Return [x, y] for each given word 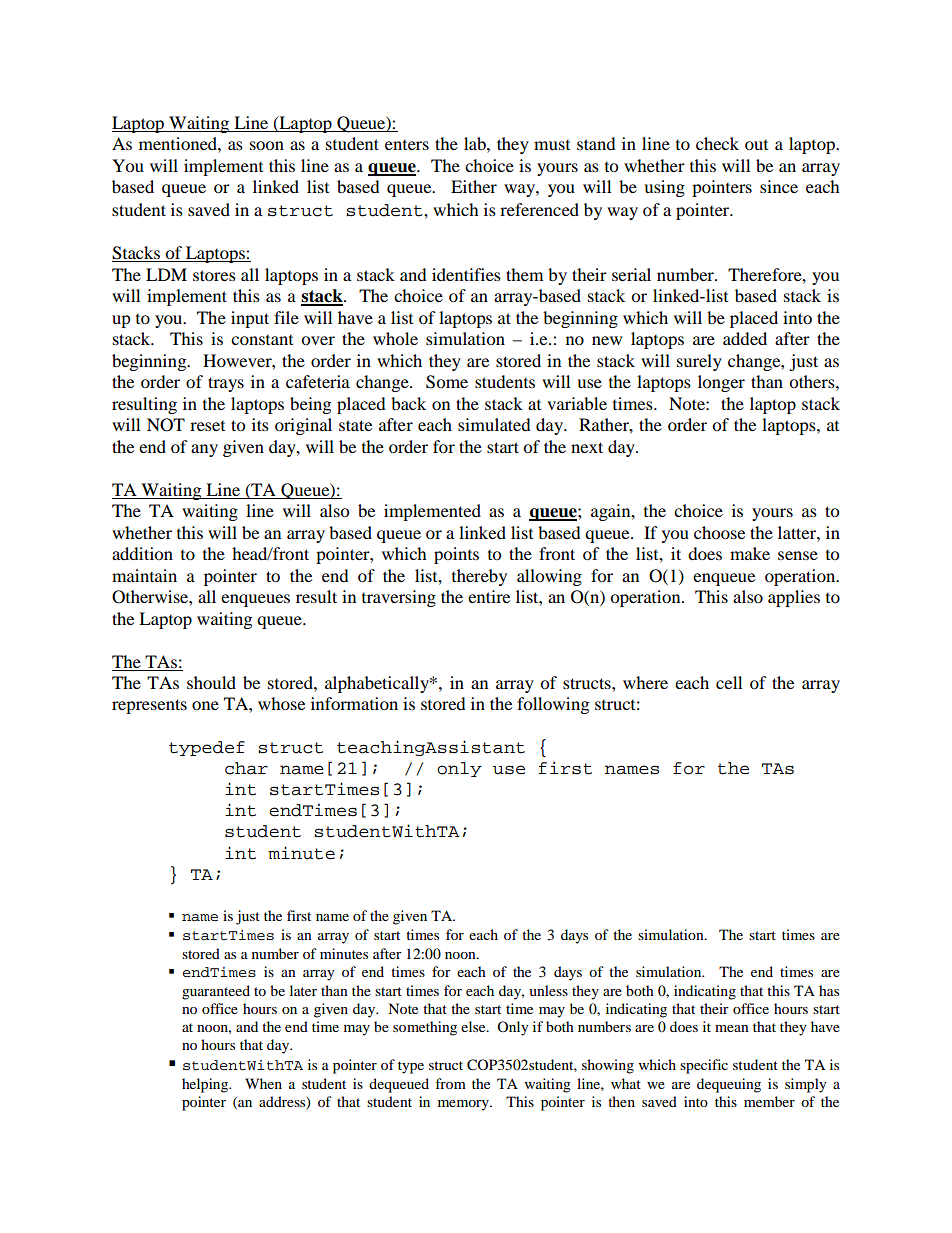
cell [729, 682]
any [204, 450]
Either [474, 186]
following [553, 705]
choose [719, 532]
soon [267, 145]
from [450, 1083]
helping [206, 1085]
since [779, 186]
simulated [494, 424]
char [246, 768]
